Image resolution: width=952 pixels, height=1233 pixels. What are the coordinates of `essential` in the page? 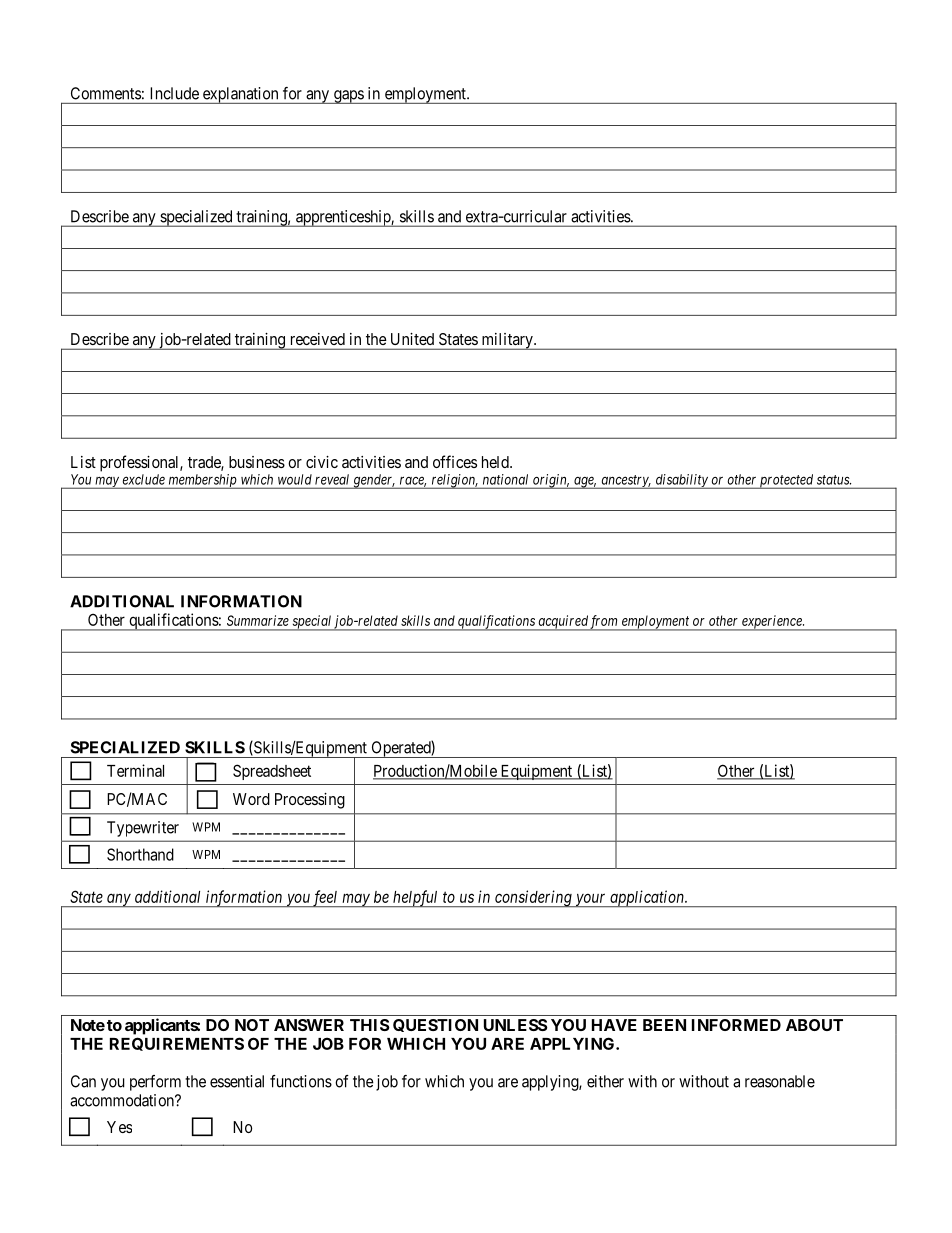 It's located at (237, 1081).
